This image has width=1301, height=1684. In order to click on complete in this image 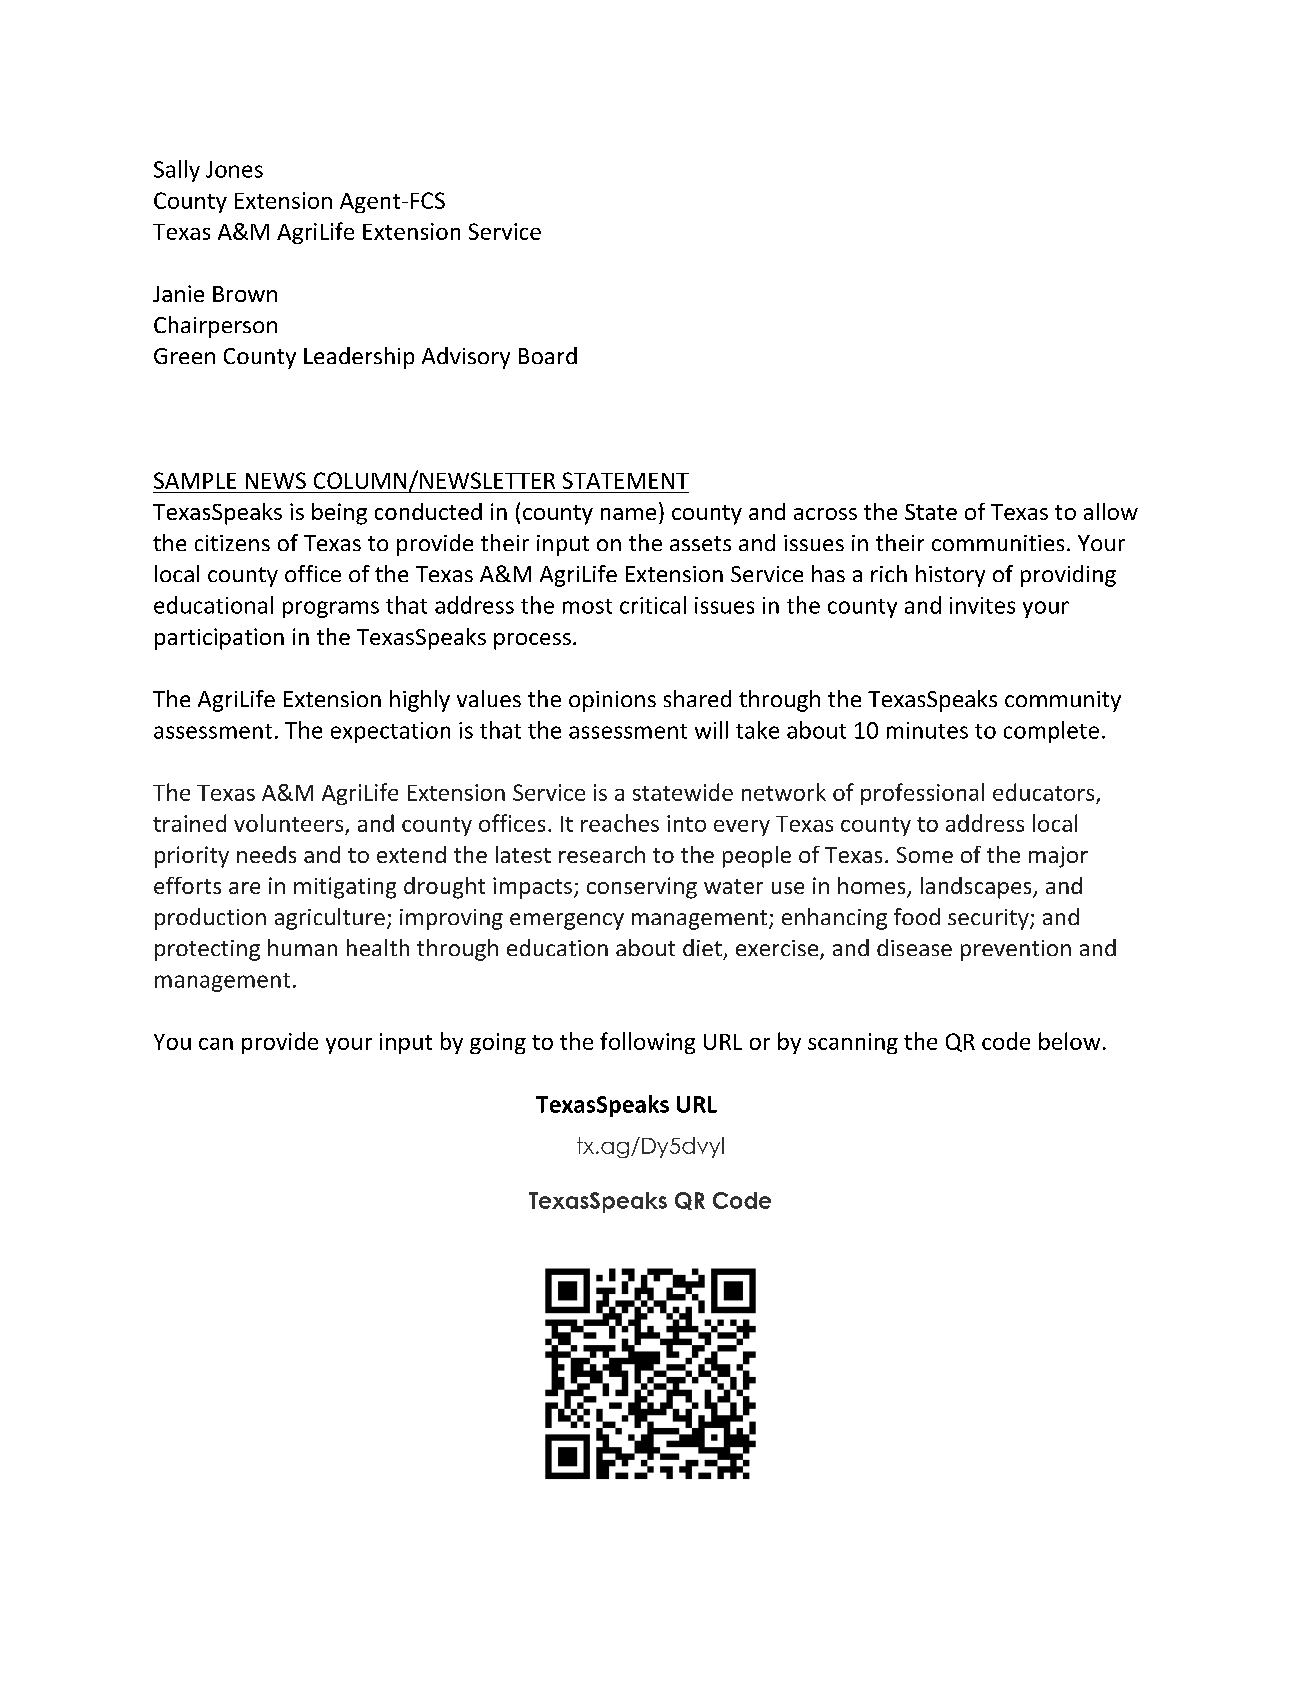, I will do `click(1051, 732)`.
